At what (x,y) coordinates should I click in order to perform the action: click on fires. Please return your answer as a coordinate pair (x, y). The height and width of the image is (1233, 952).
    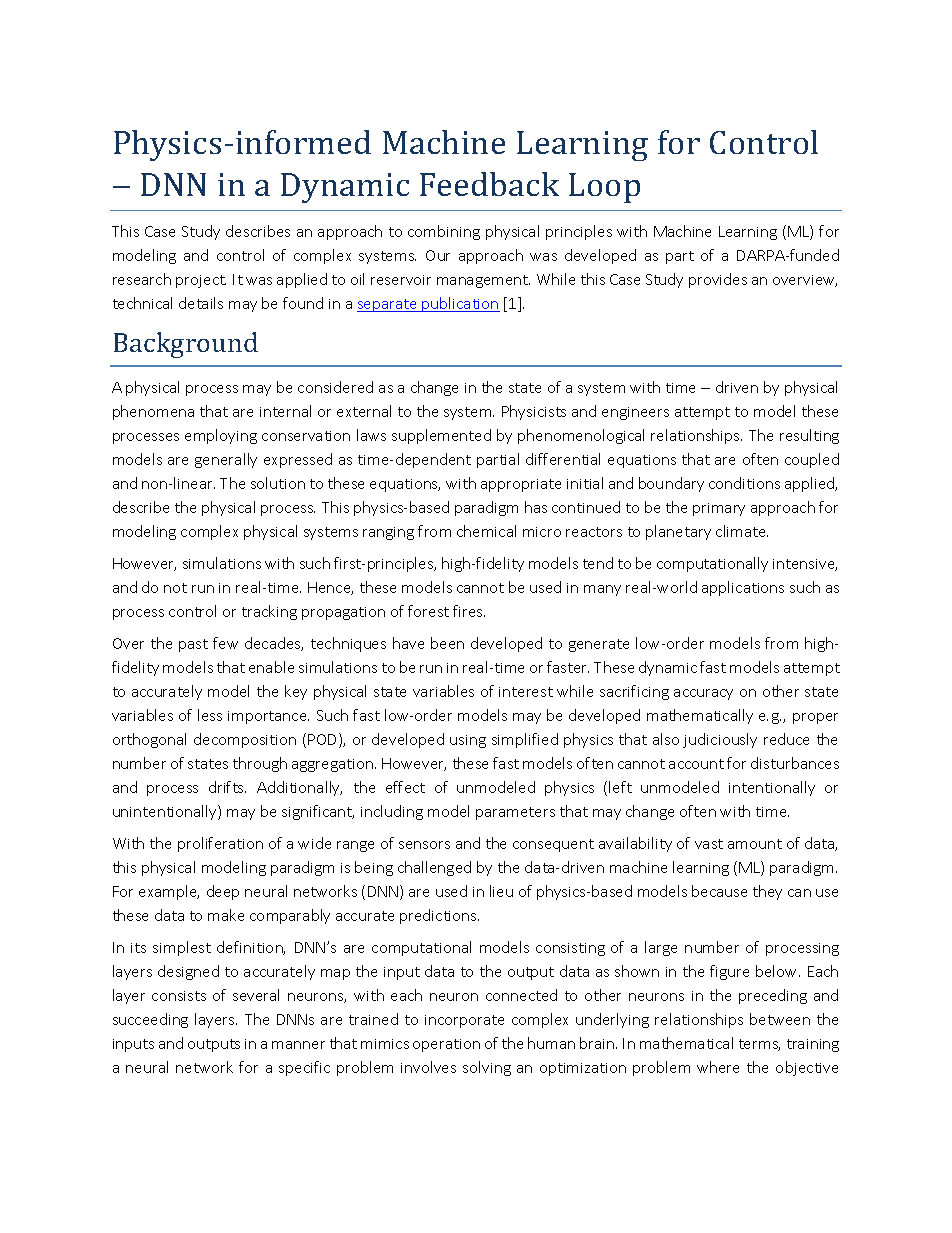
    Looking at the image, I should click on (469, 611).
